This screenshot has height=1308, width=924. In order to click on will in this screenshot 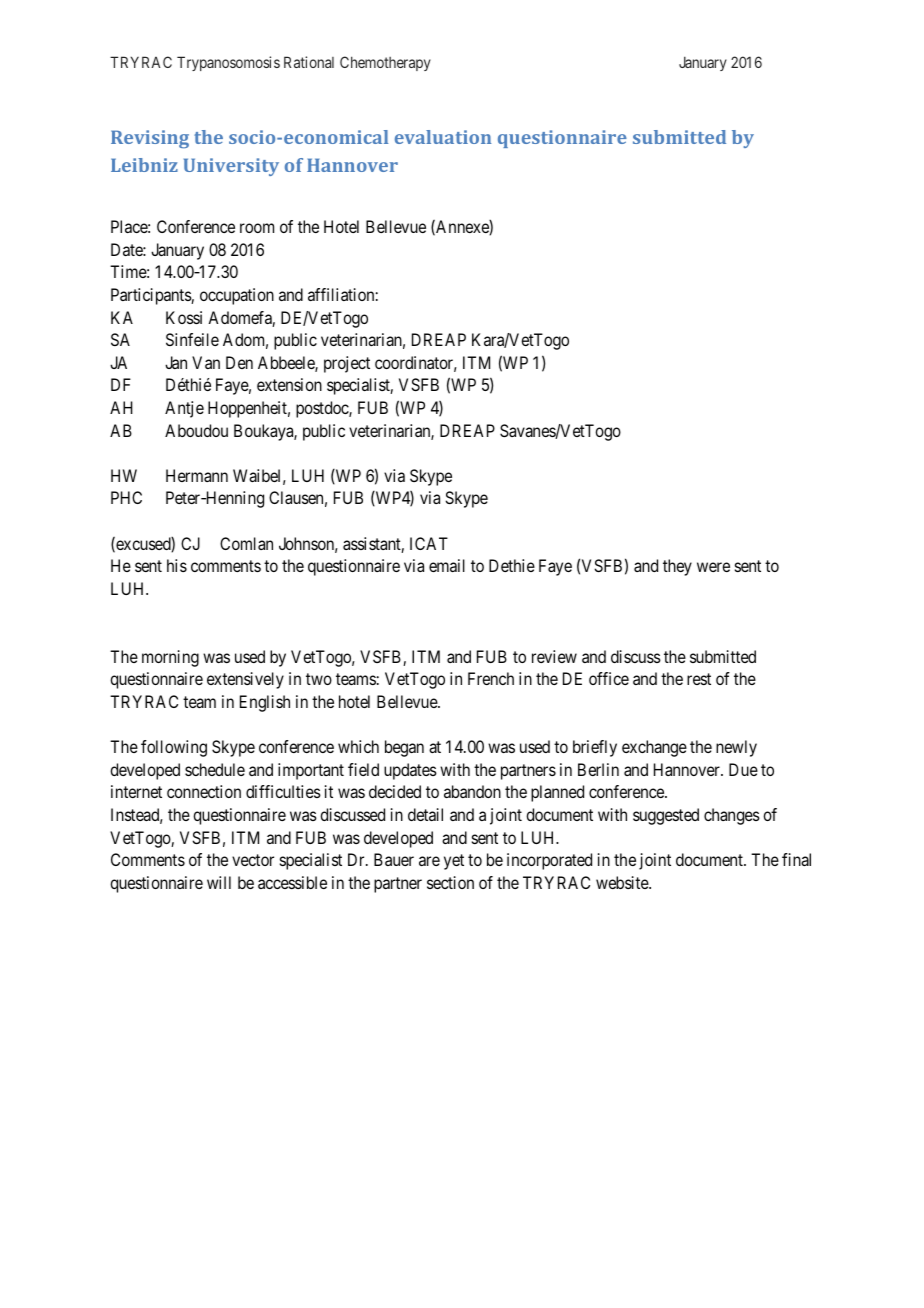, I will do `click(219, 882)`.
